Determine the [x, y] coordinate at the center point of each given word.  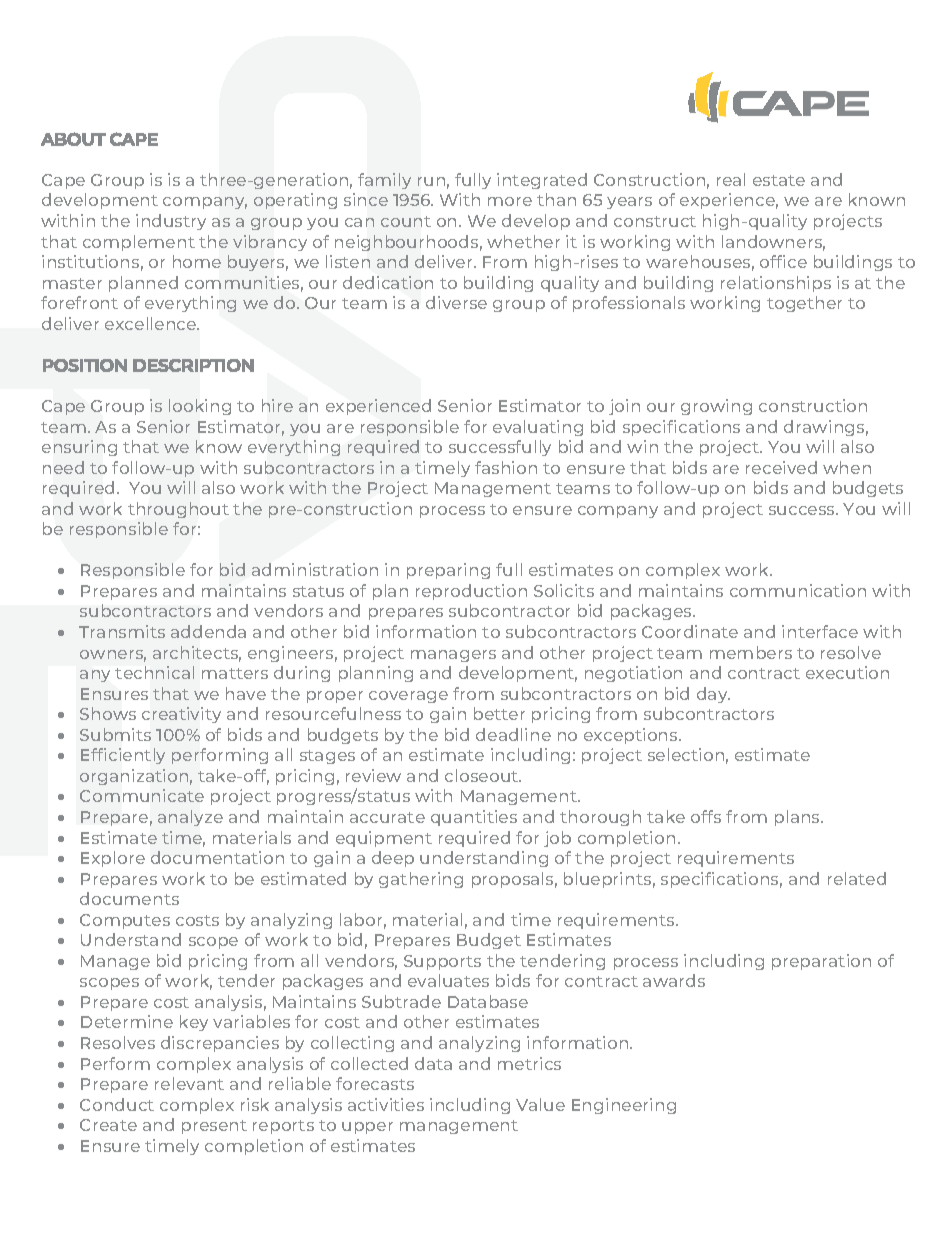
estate [779, 180]
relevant [189, 1083]
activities [386, 1104]
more [510, 201]
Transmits [122, 631]
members [751, 652]
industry [171, 222]
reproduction [471, 592]
